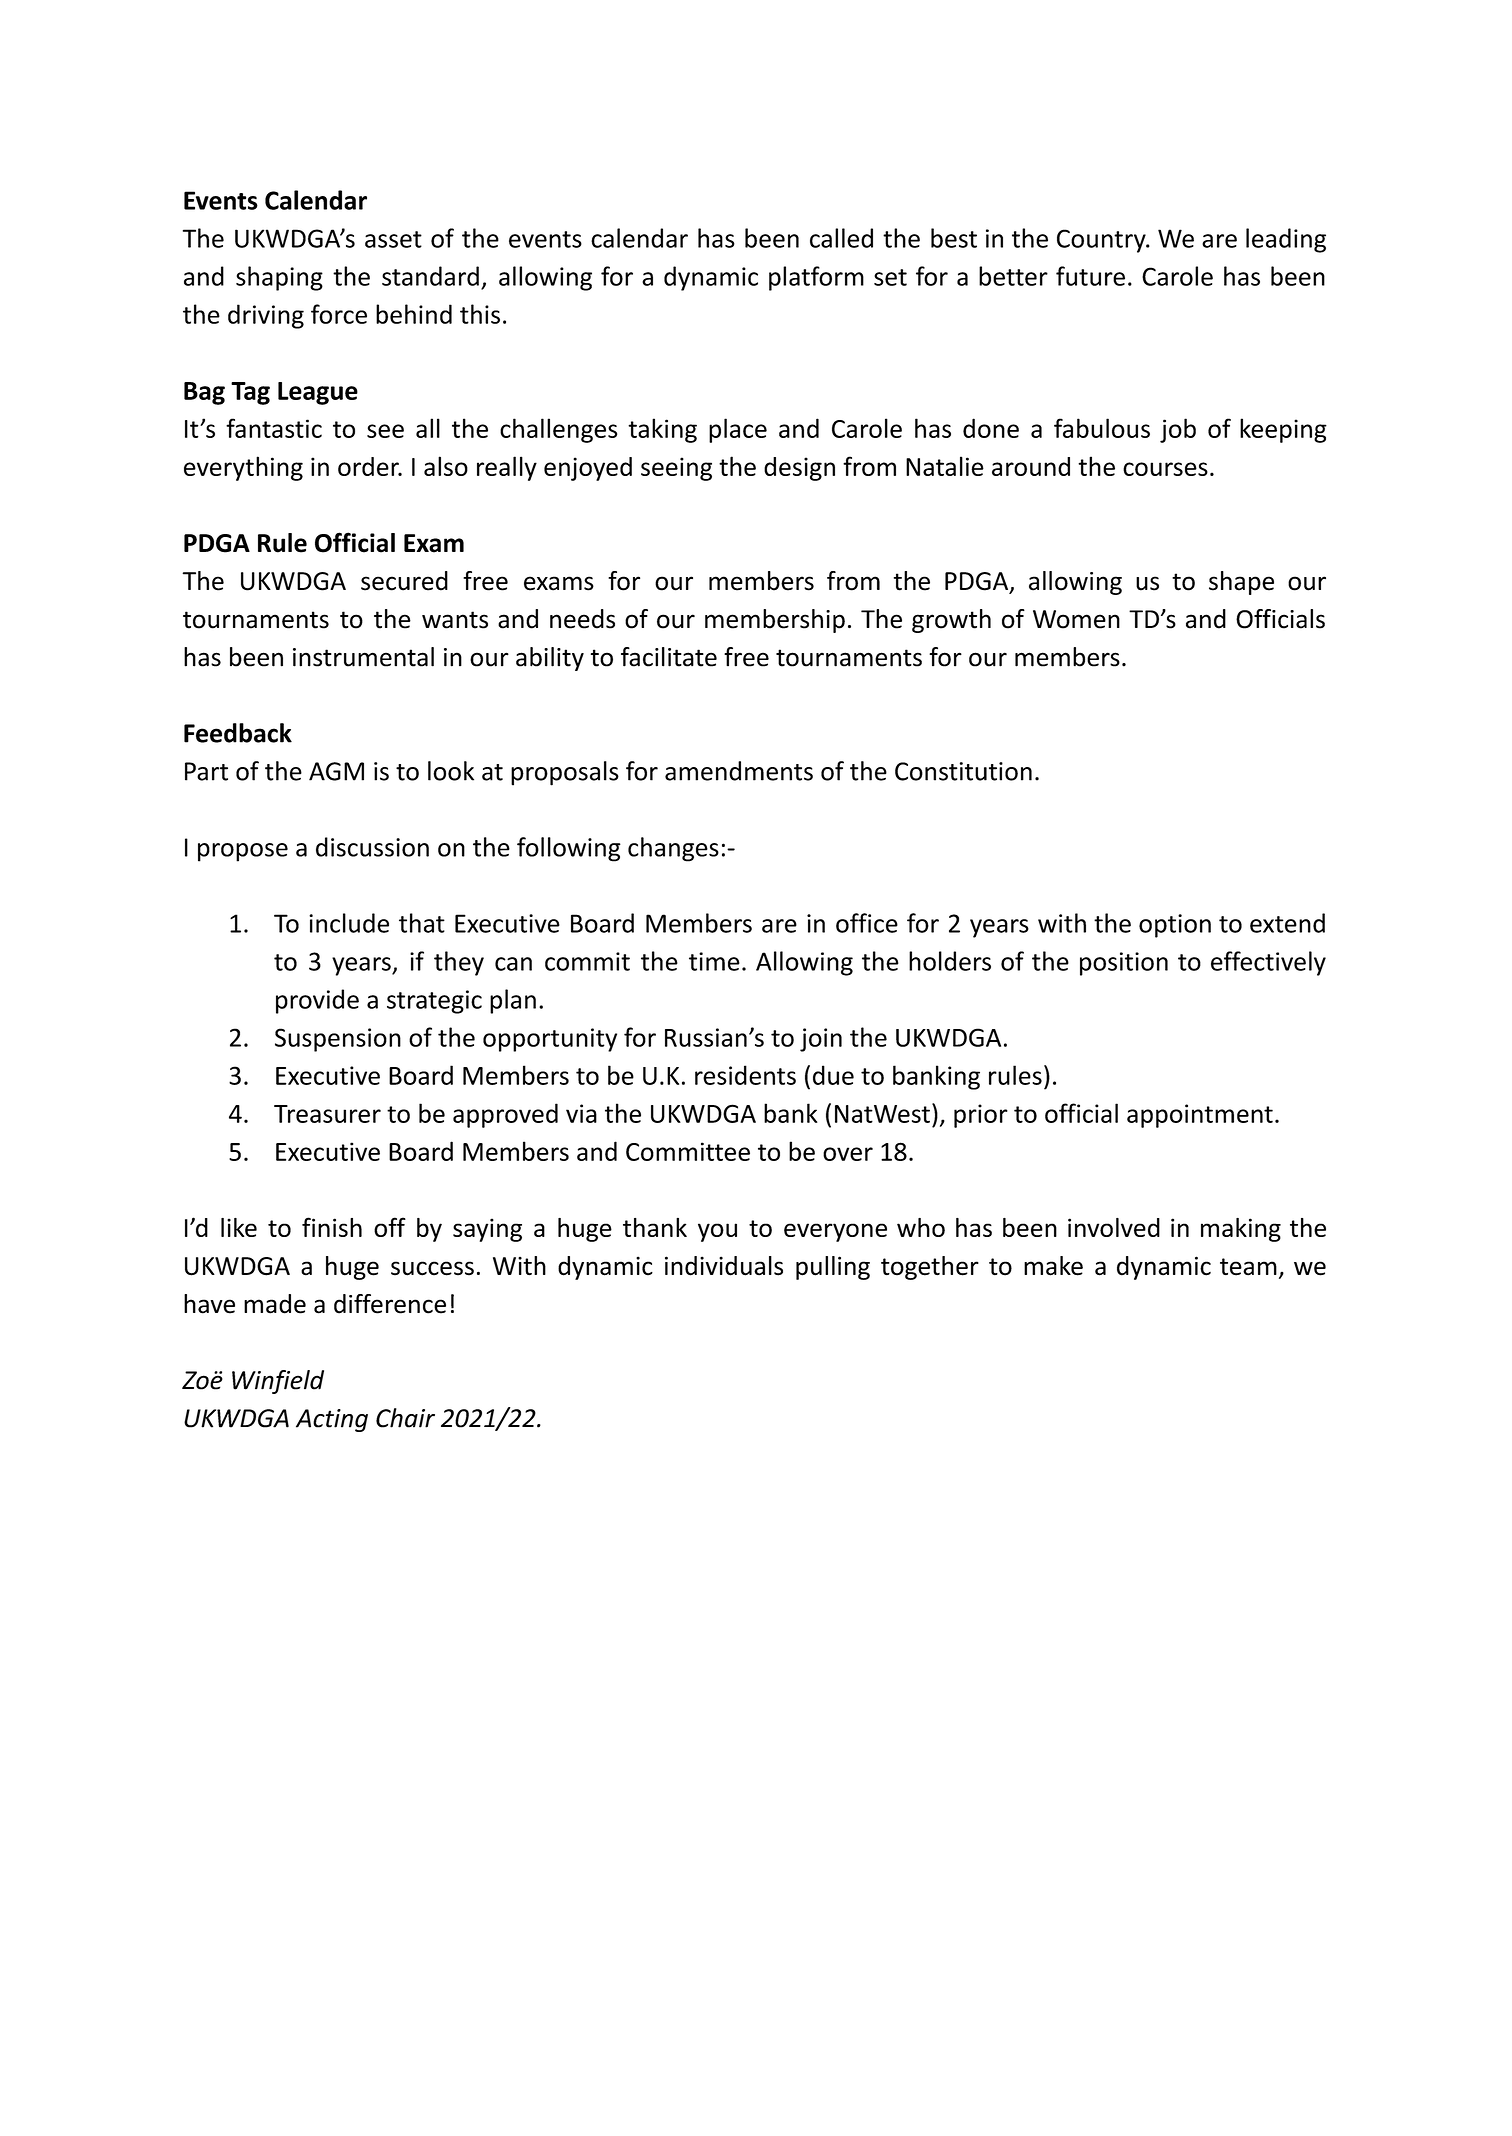 Image resolution: width=1512 pixels, height=2136 pixels. Describe the element at coordinates (1165, 469) in the page. I see `courses` at that location.
